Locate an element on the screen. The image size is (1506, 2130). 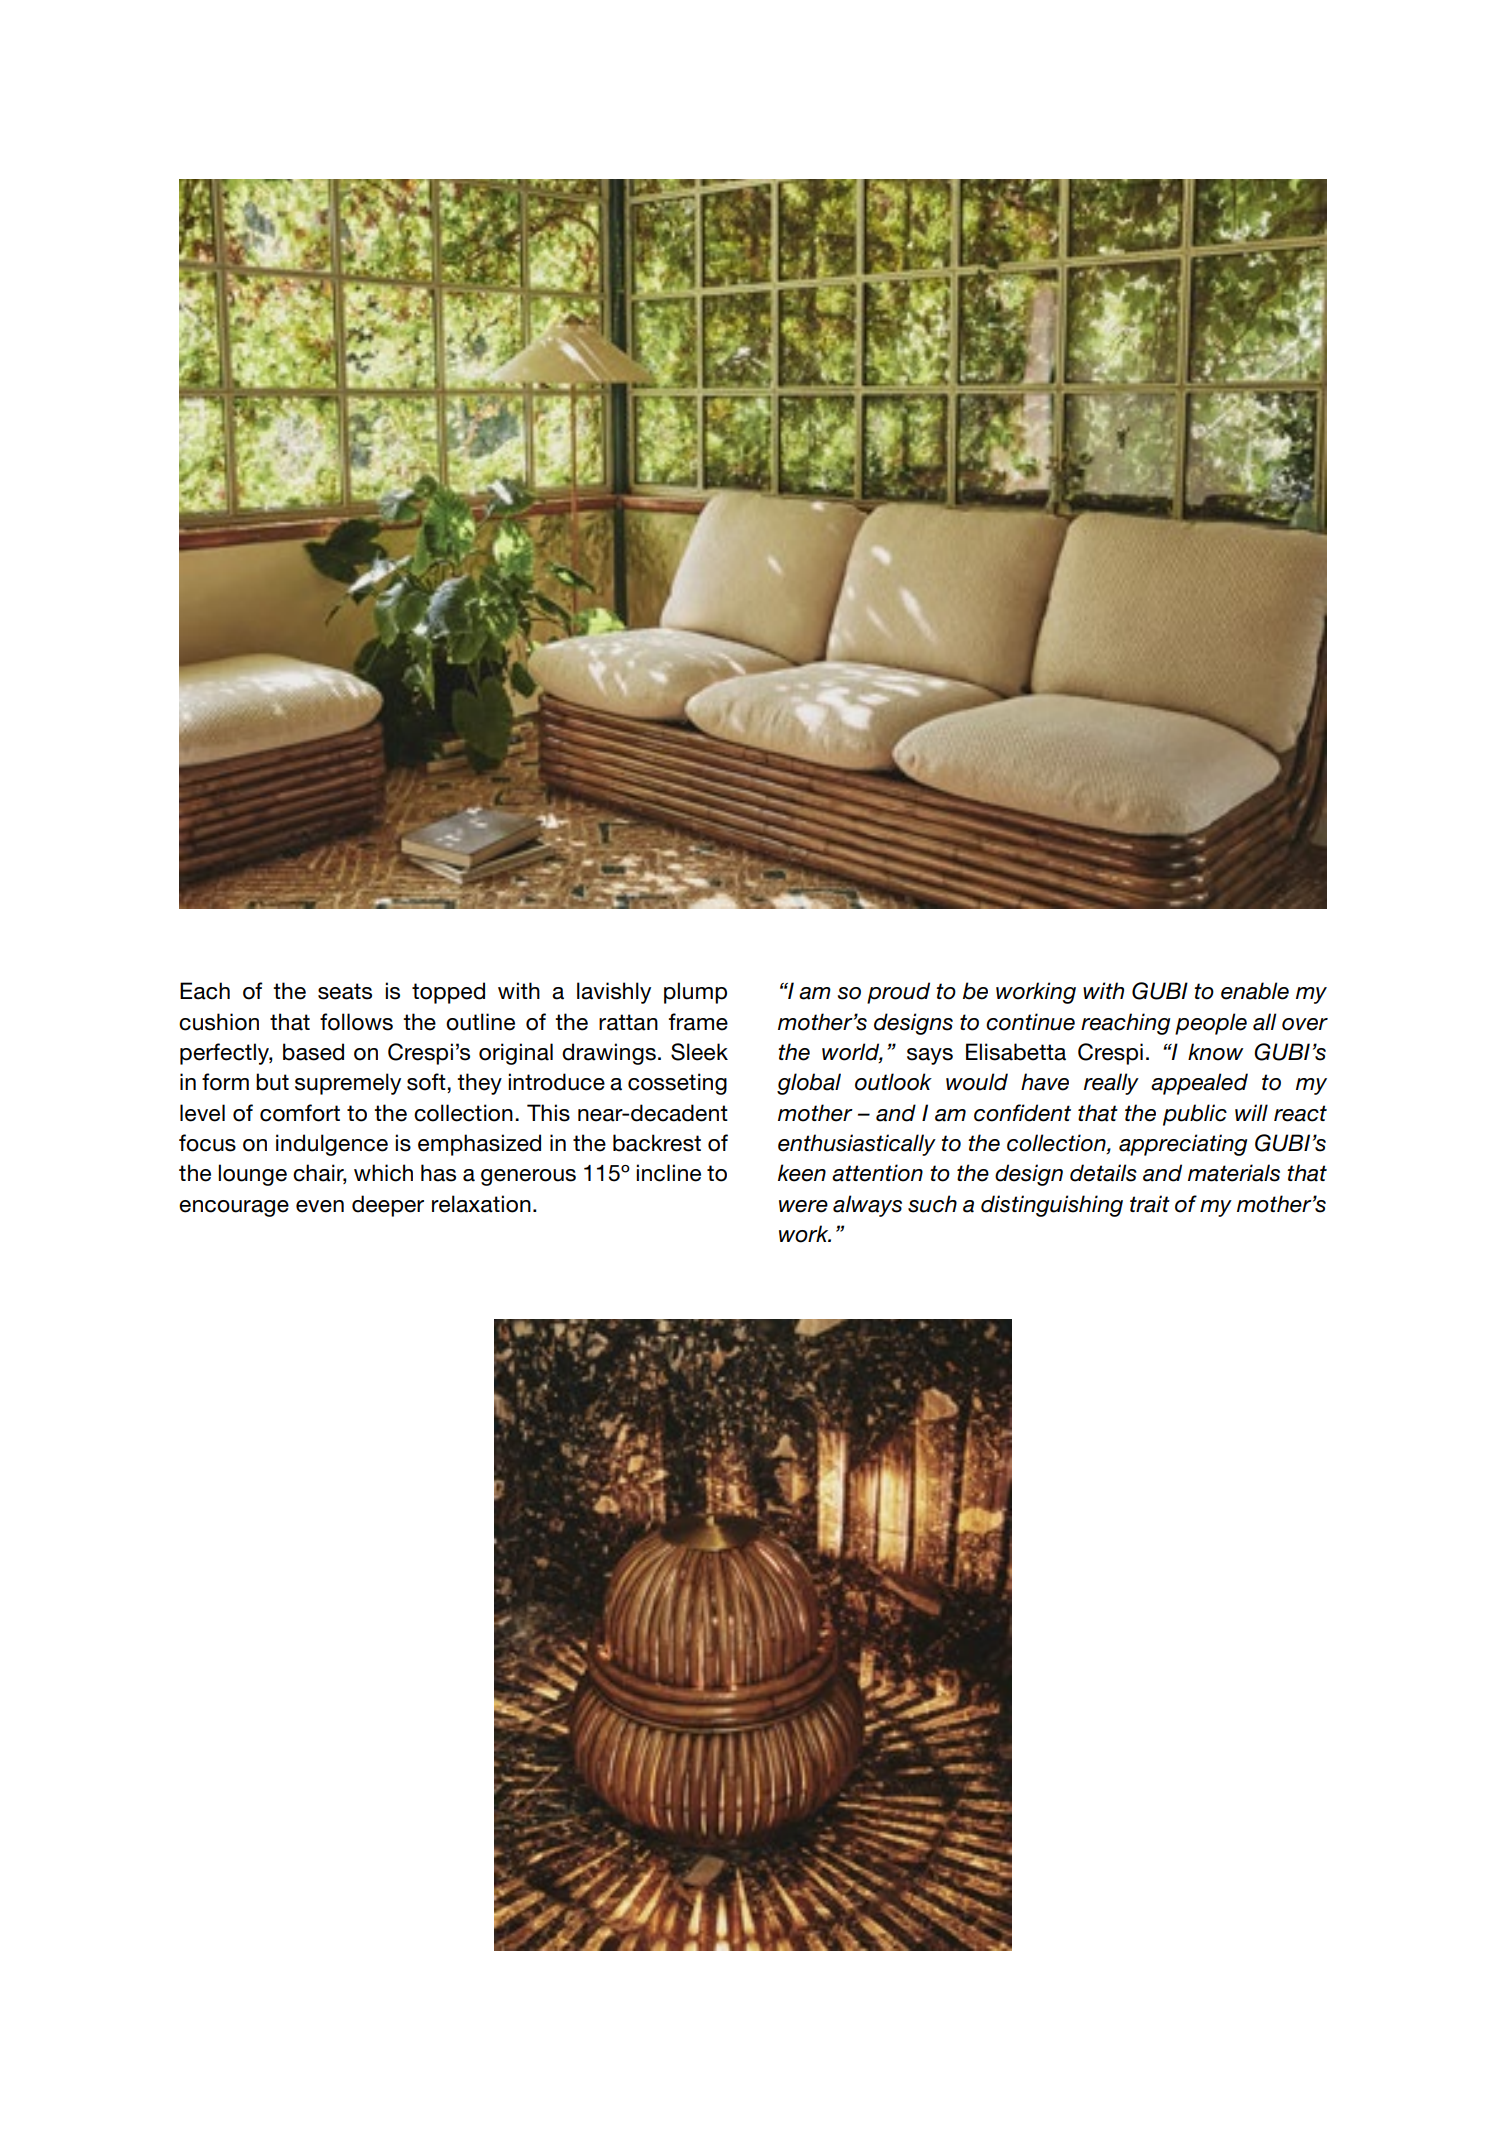
enable is located at coordinates (1255, 991).
